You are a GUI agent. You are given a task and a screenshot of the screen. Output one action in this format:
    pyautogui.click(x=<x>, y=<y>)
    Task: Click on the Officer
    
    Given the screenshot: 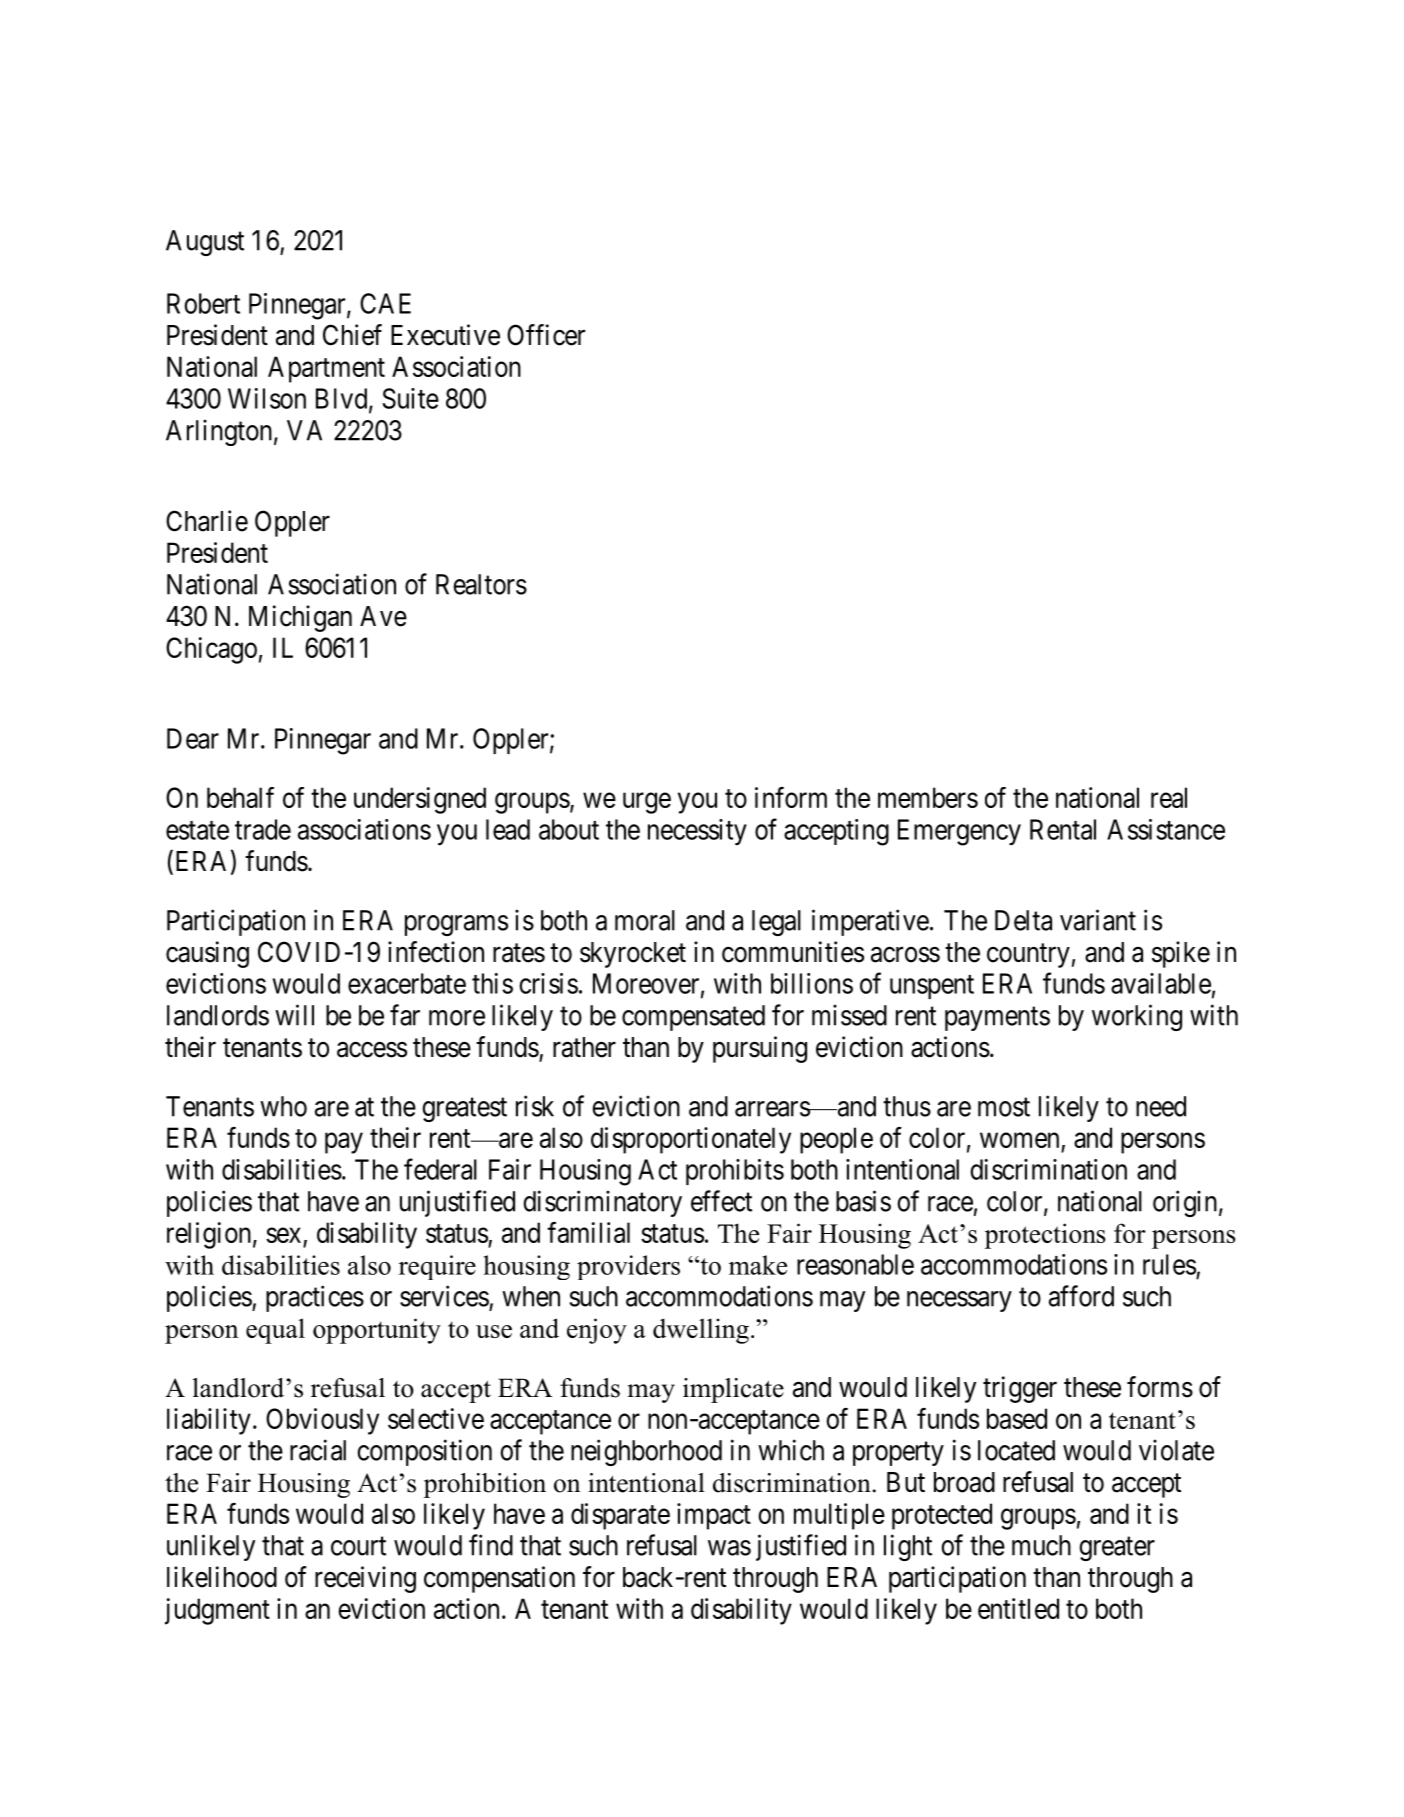 What is the action you would take?
    pyautogui.click(x=546, y=335)
